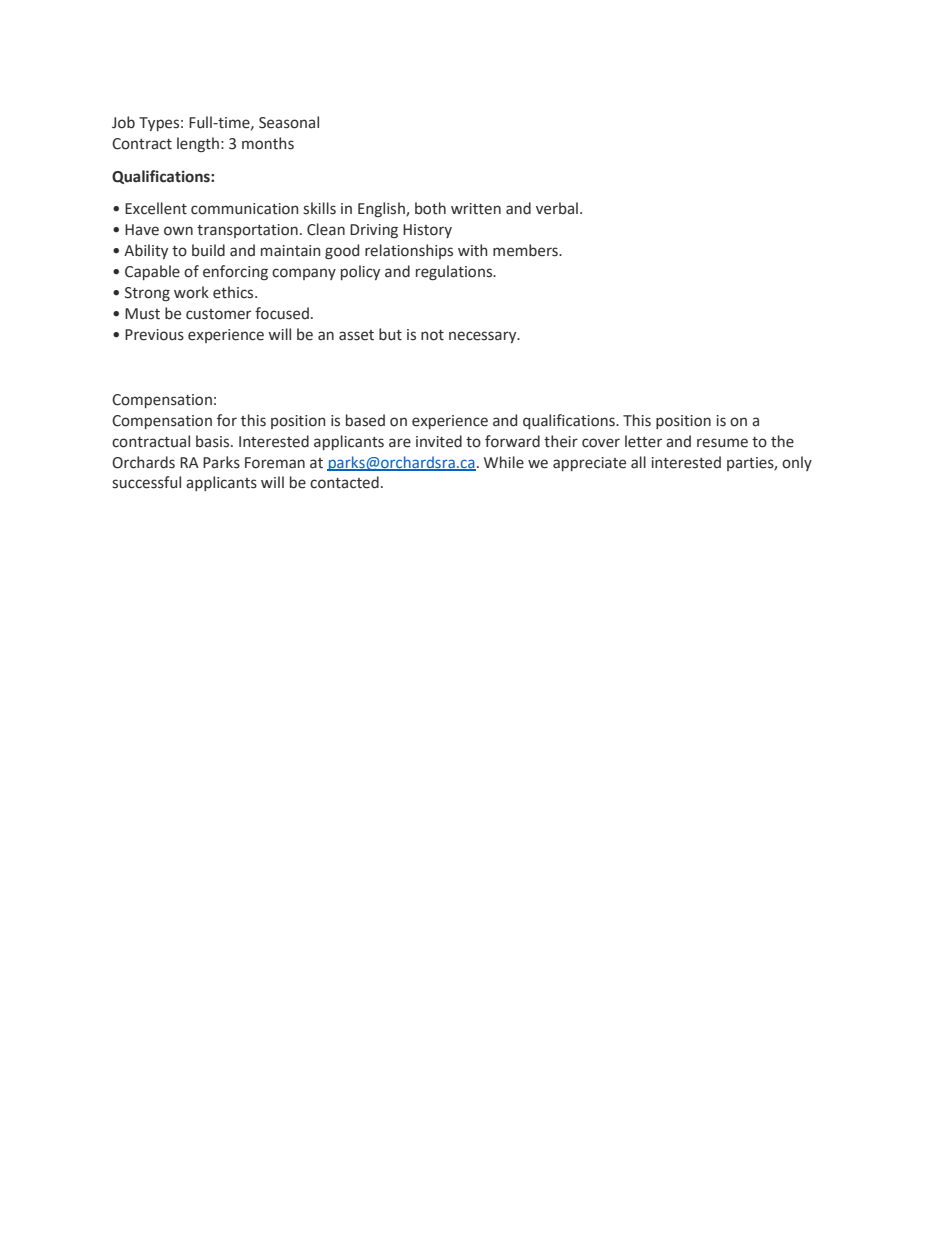 This screenshot has height=1233, width=952. What do you see at coordinates (146, 482) in the screenshot?
I see `successful` at bounding box center [146, 482].
